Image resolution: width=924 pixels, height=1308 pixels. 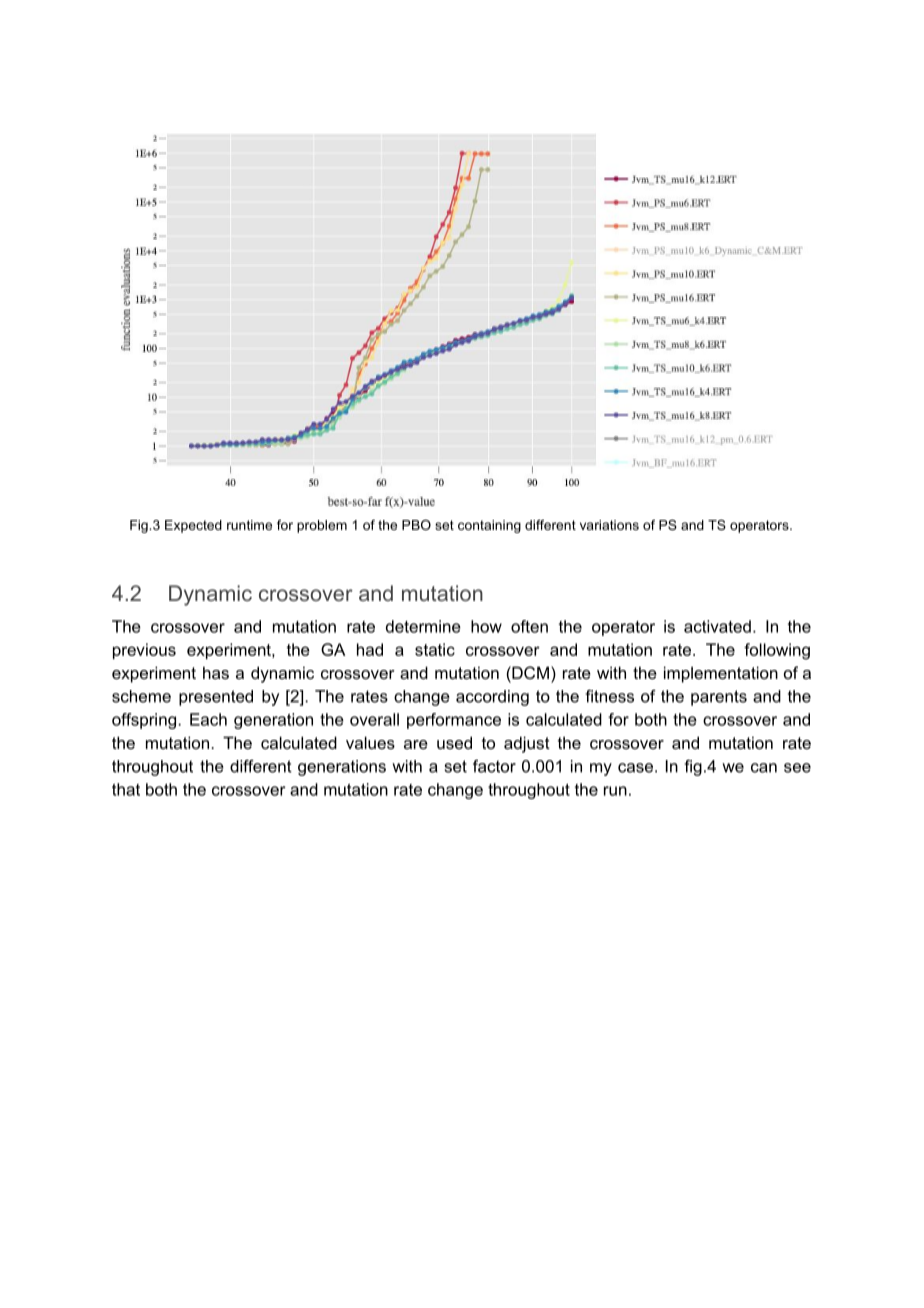 I want to click on runtime, so click(x=249, y=525).
